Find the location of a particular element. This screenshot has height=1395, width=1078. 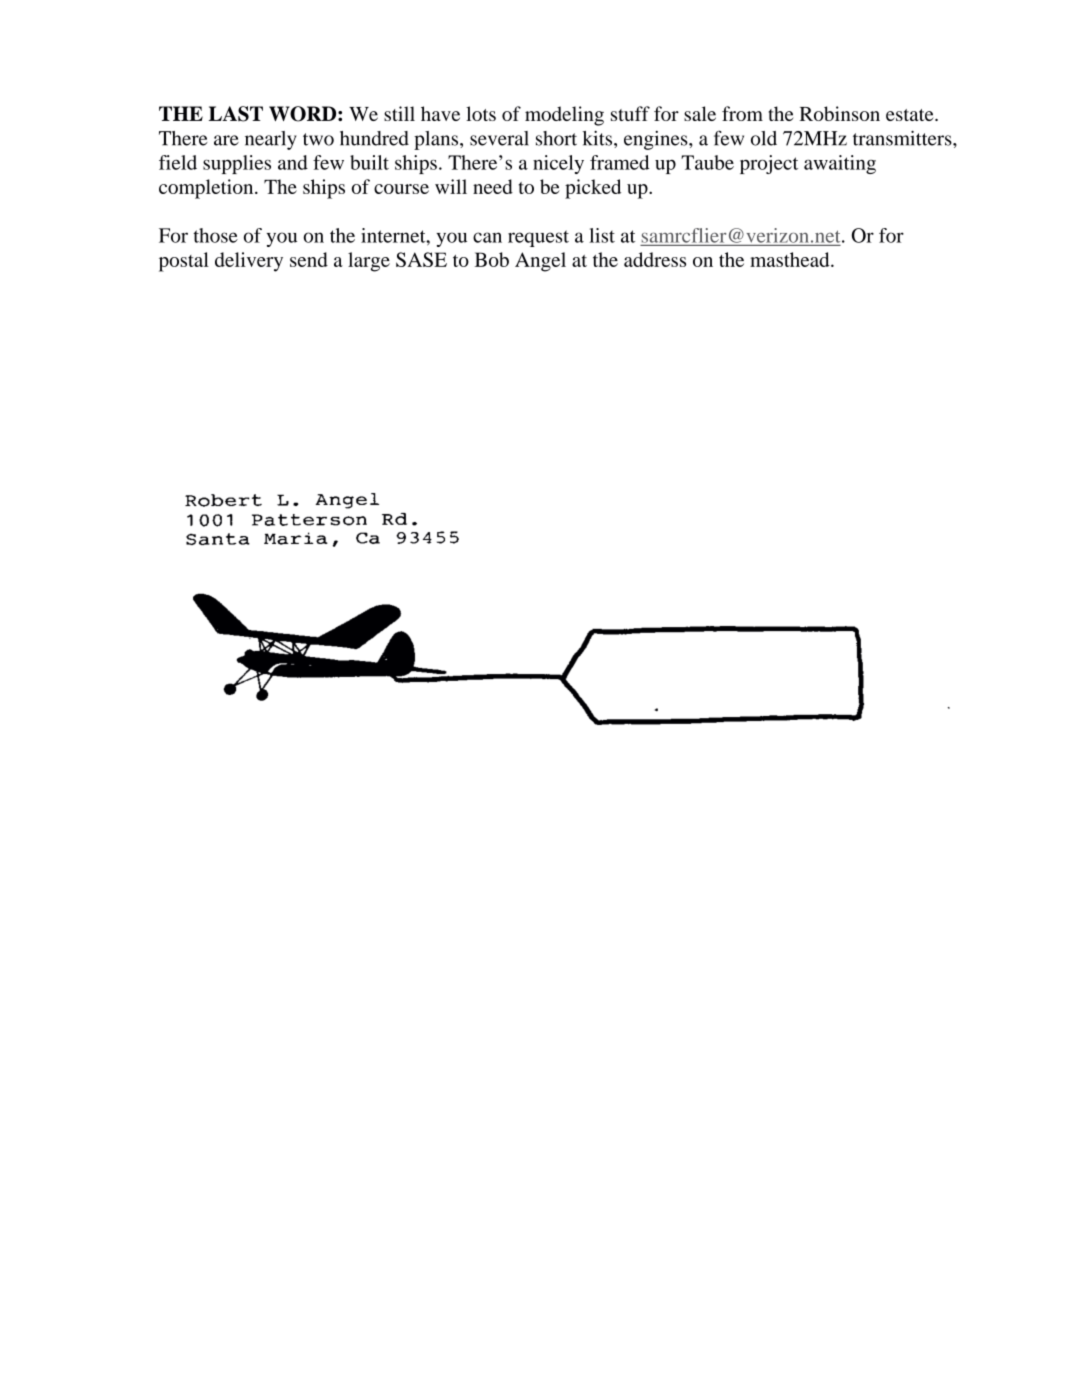

modeling is located at coordinates (564, 116).
